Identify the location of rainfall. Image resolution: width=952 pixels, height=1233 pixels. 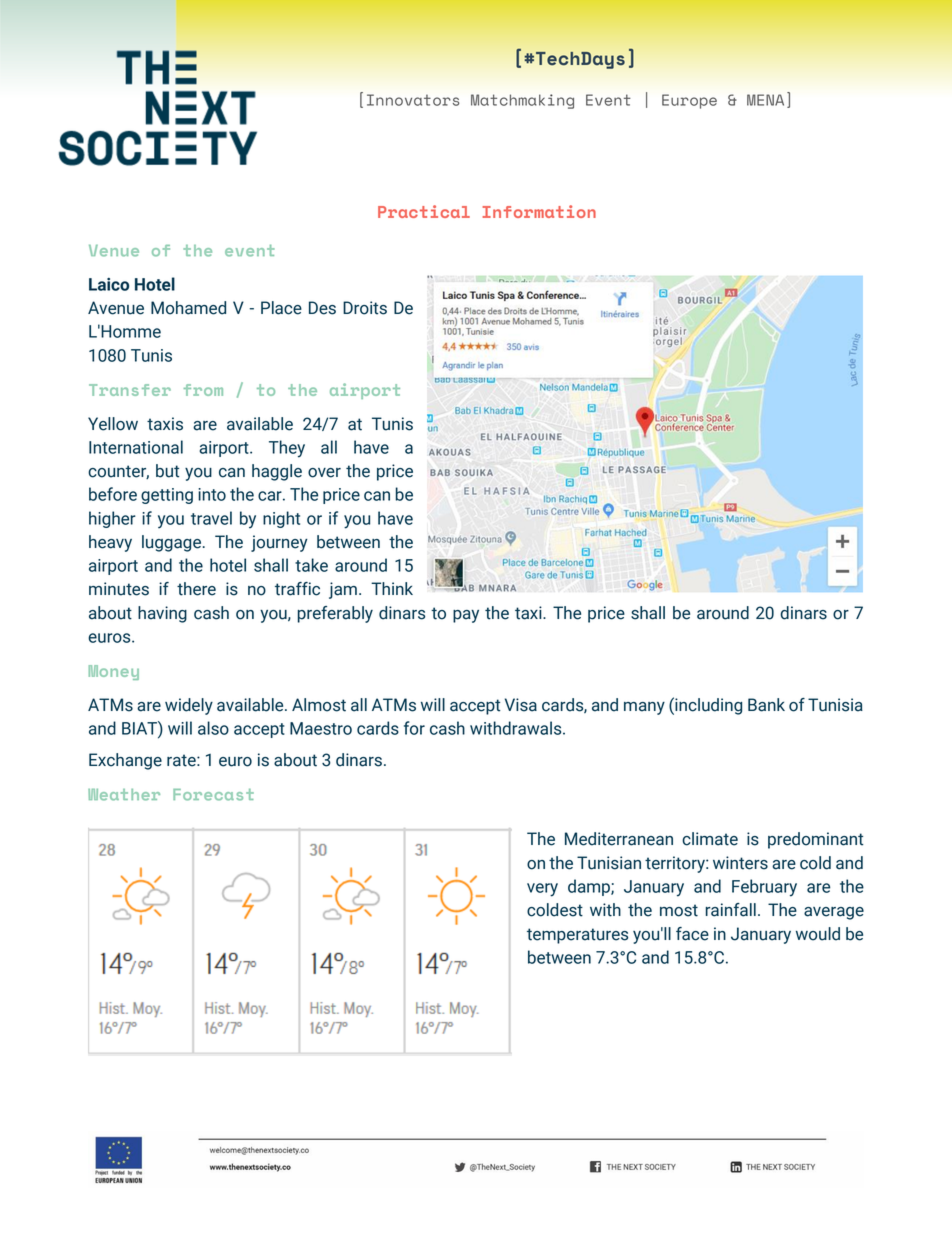
(731, 910).
